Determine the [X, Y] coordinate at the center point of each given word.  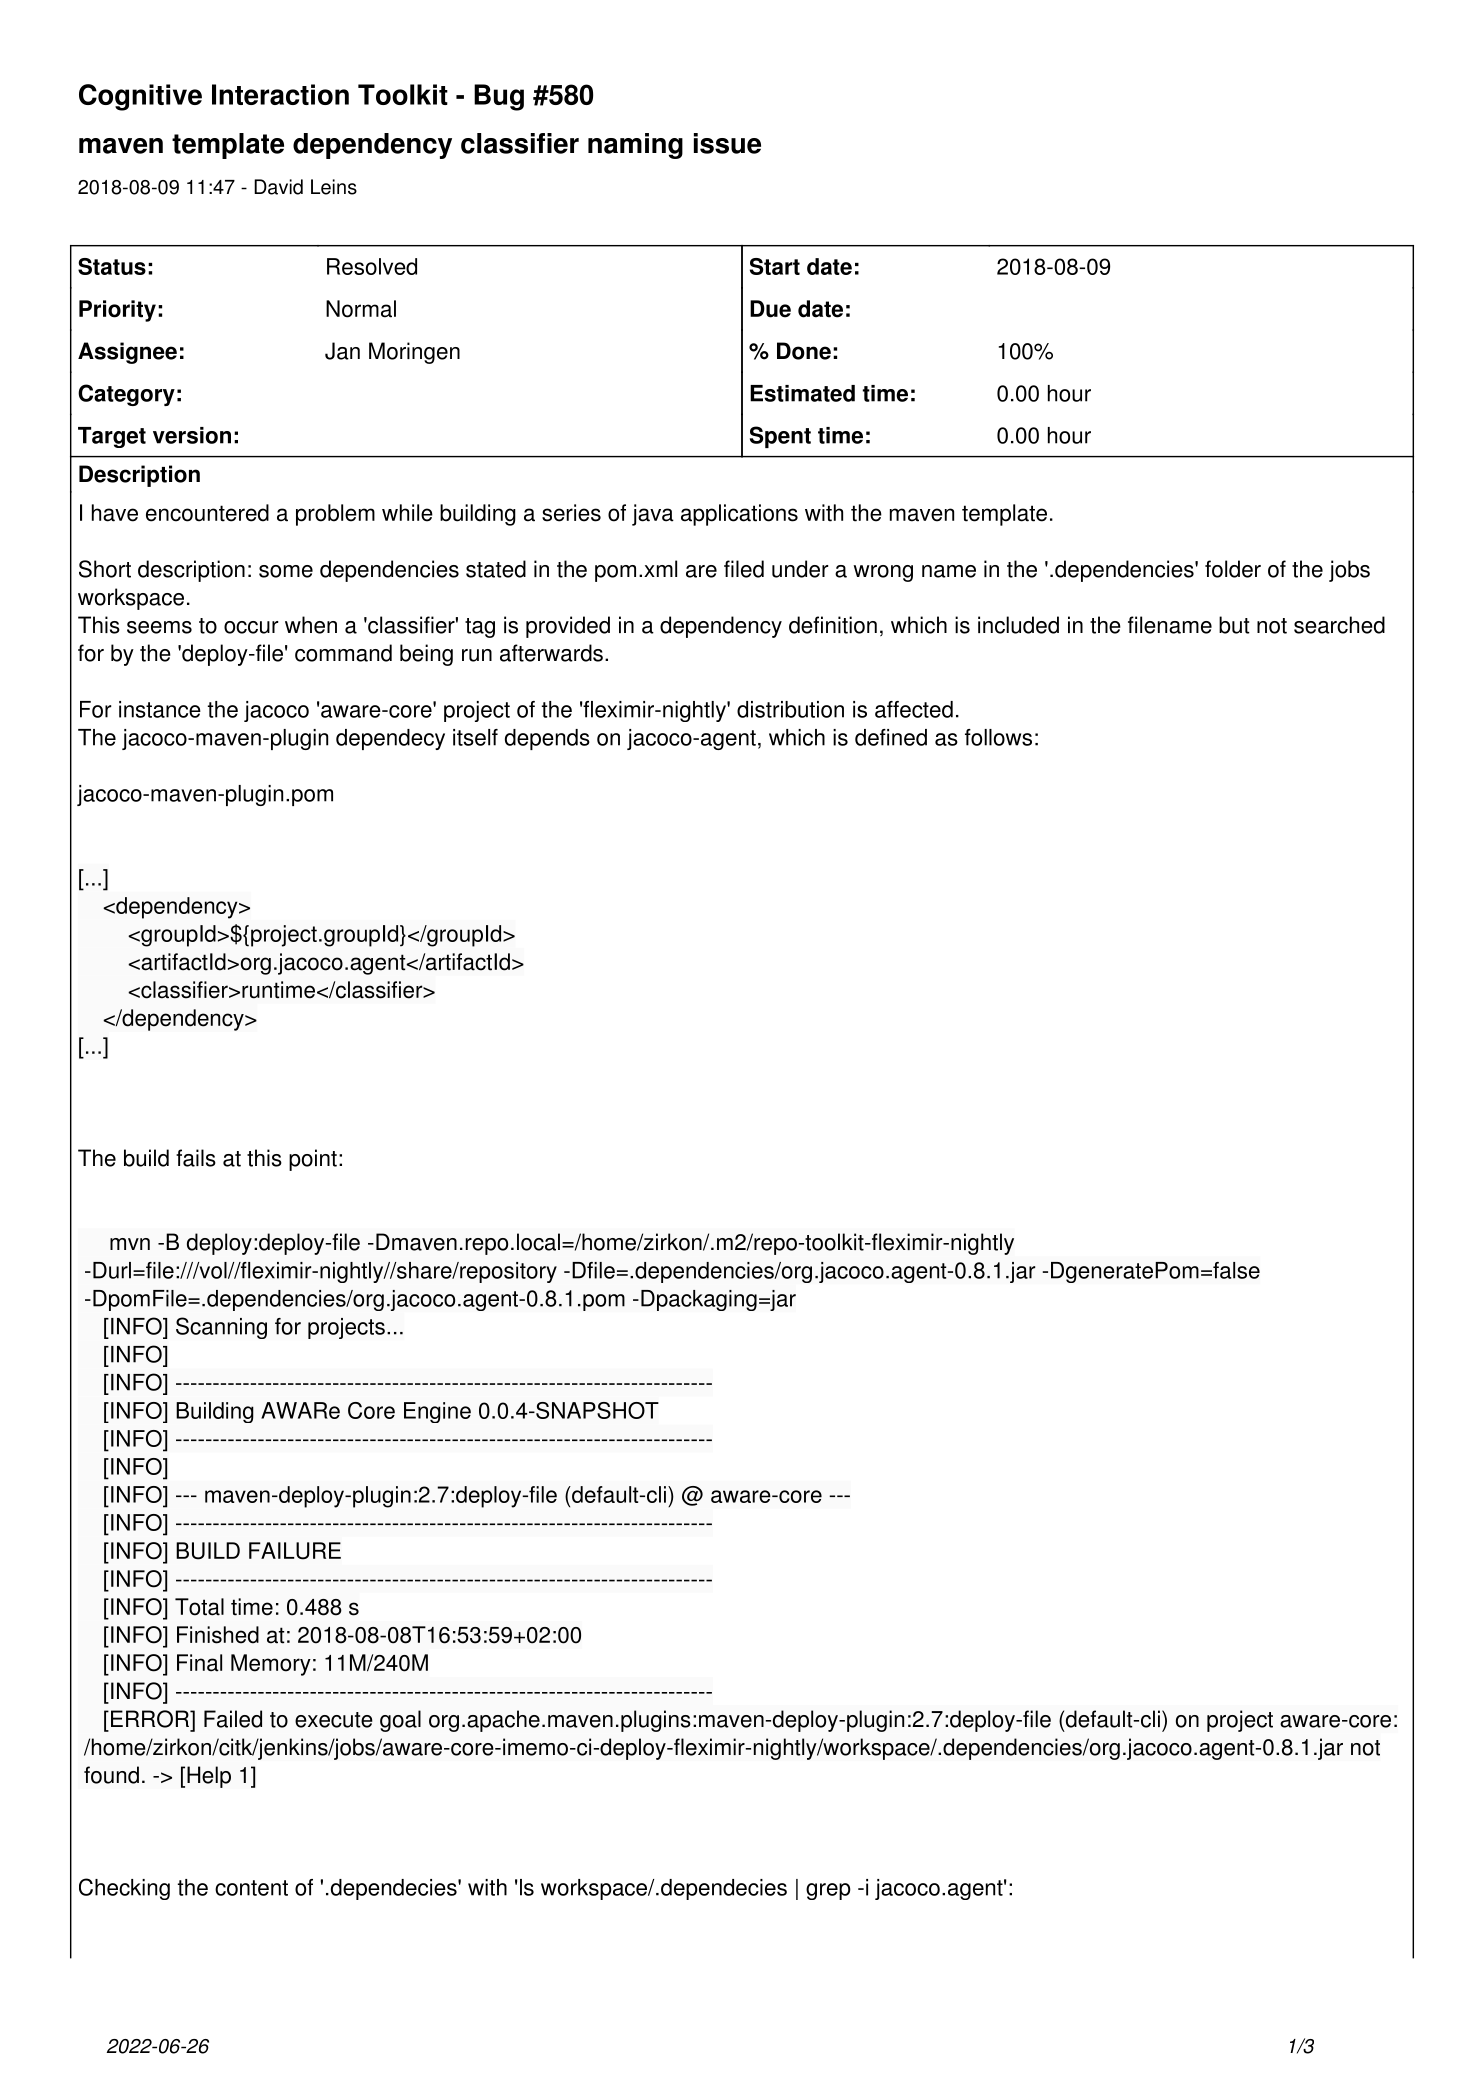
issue [727, 143]
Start [775, 266]
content [251, 1888]
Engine [437, 1412]
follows [998, 737]
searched [1339, 625]
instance [160, 709]
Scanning [221, 1328]
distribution [790, 709]
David [278, 187]
